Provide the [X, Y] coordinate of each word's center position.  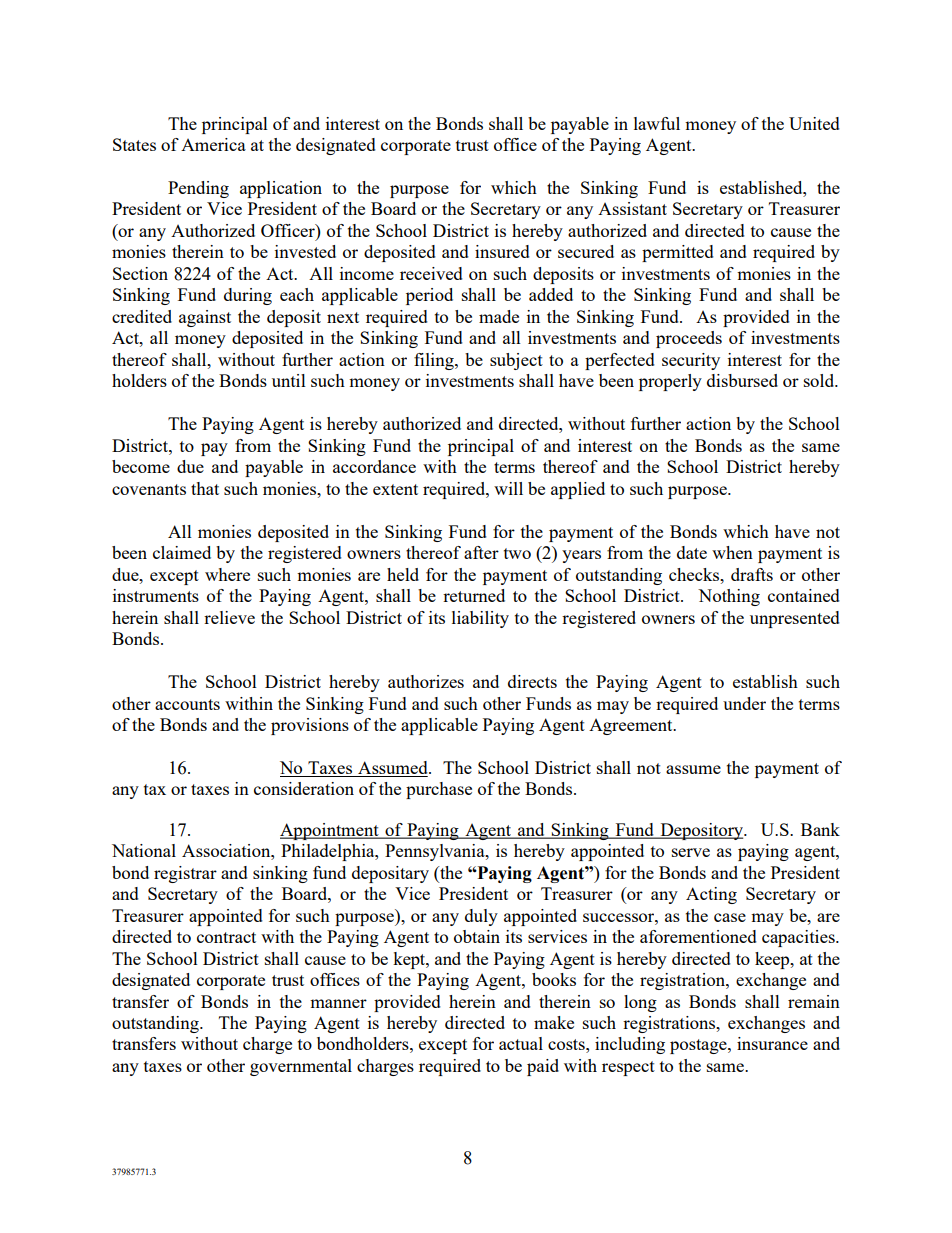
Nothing [729, 597]
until [289, 380]
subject [516, 361]
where [227, 574]
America [213, 144]
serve [691, 852]
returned [474, 595]
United [814, 123]
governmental [301, 1067]
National [144, 850]
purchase [439, 790]
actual [521, 1043]
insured [502, 251]
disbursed [742, 380]
